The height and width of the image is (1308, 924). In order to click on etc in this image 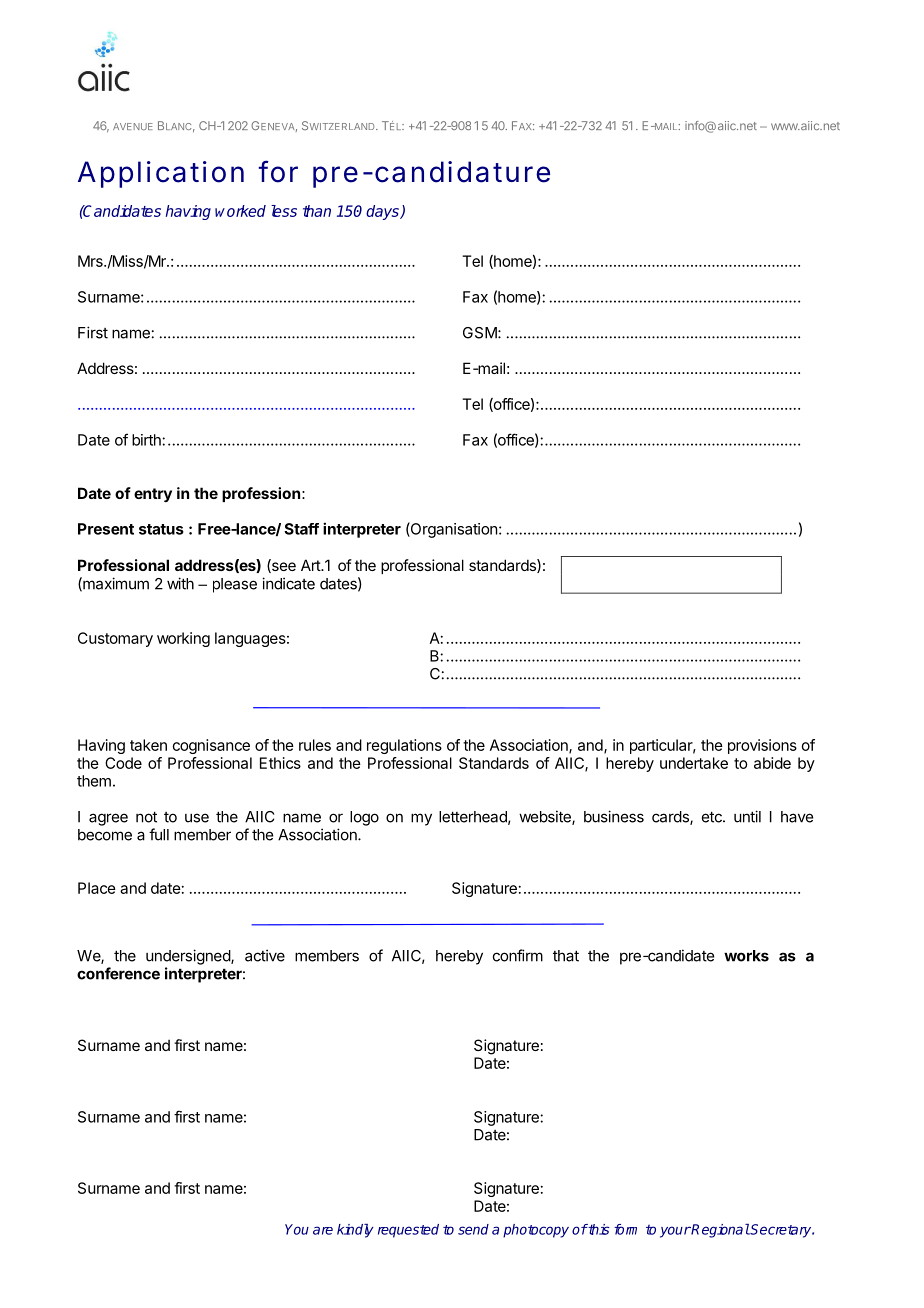, I will do `click(713, 817)`.
